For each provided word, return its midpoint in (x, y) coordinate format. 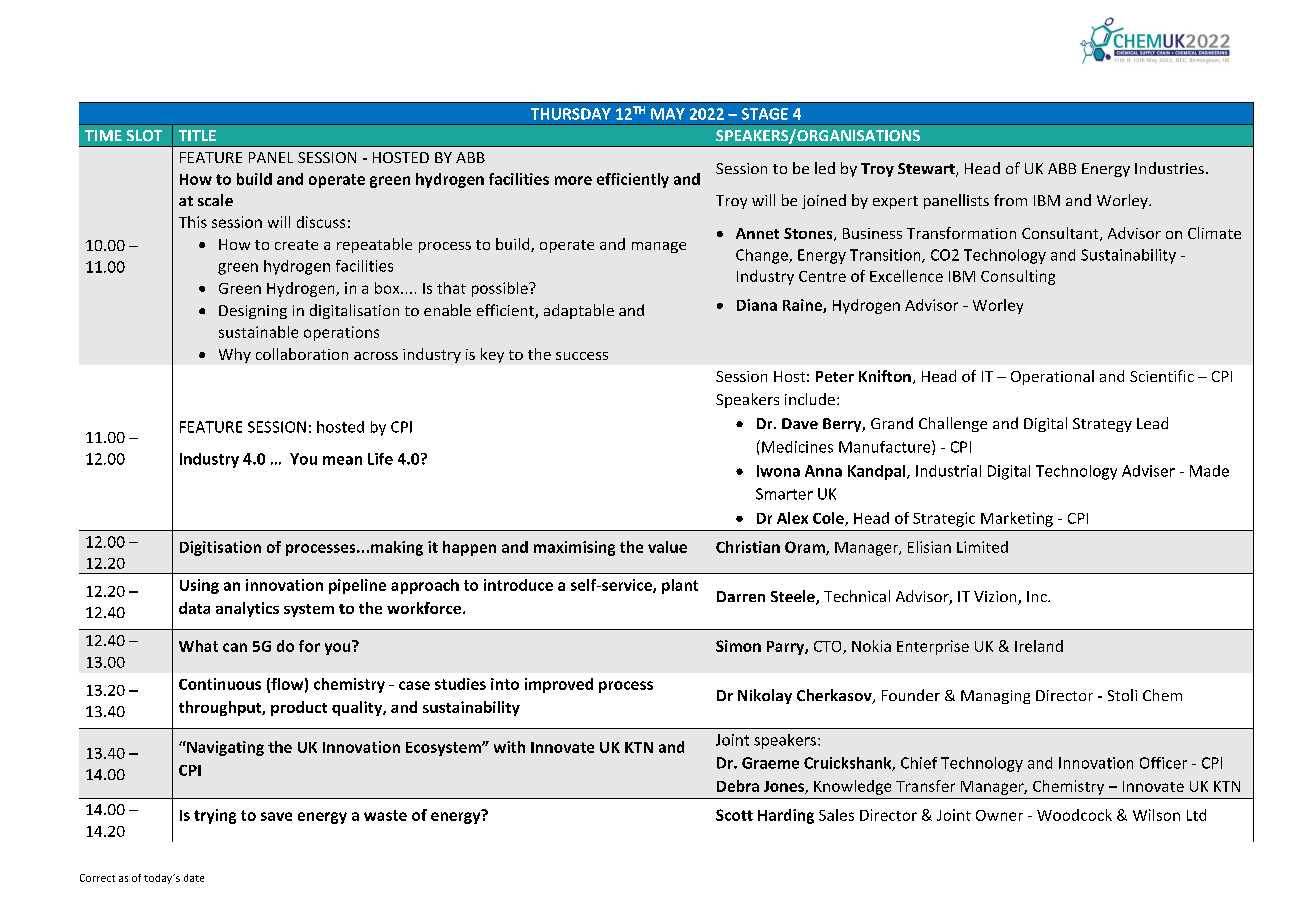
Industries (1169, 168)
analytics (247, 609)
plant (680, 586)
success (582, 356)
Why (235, 355)
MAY (668, 114)
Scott (734, 815)
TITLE (197, 135)
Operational (1052, 377)
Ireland (1039, 646)
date (194, 878)
